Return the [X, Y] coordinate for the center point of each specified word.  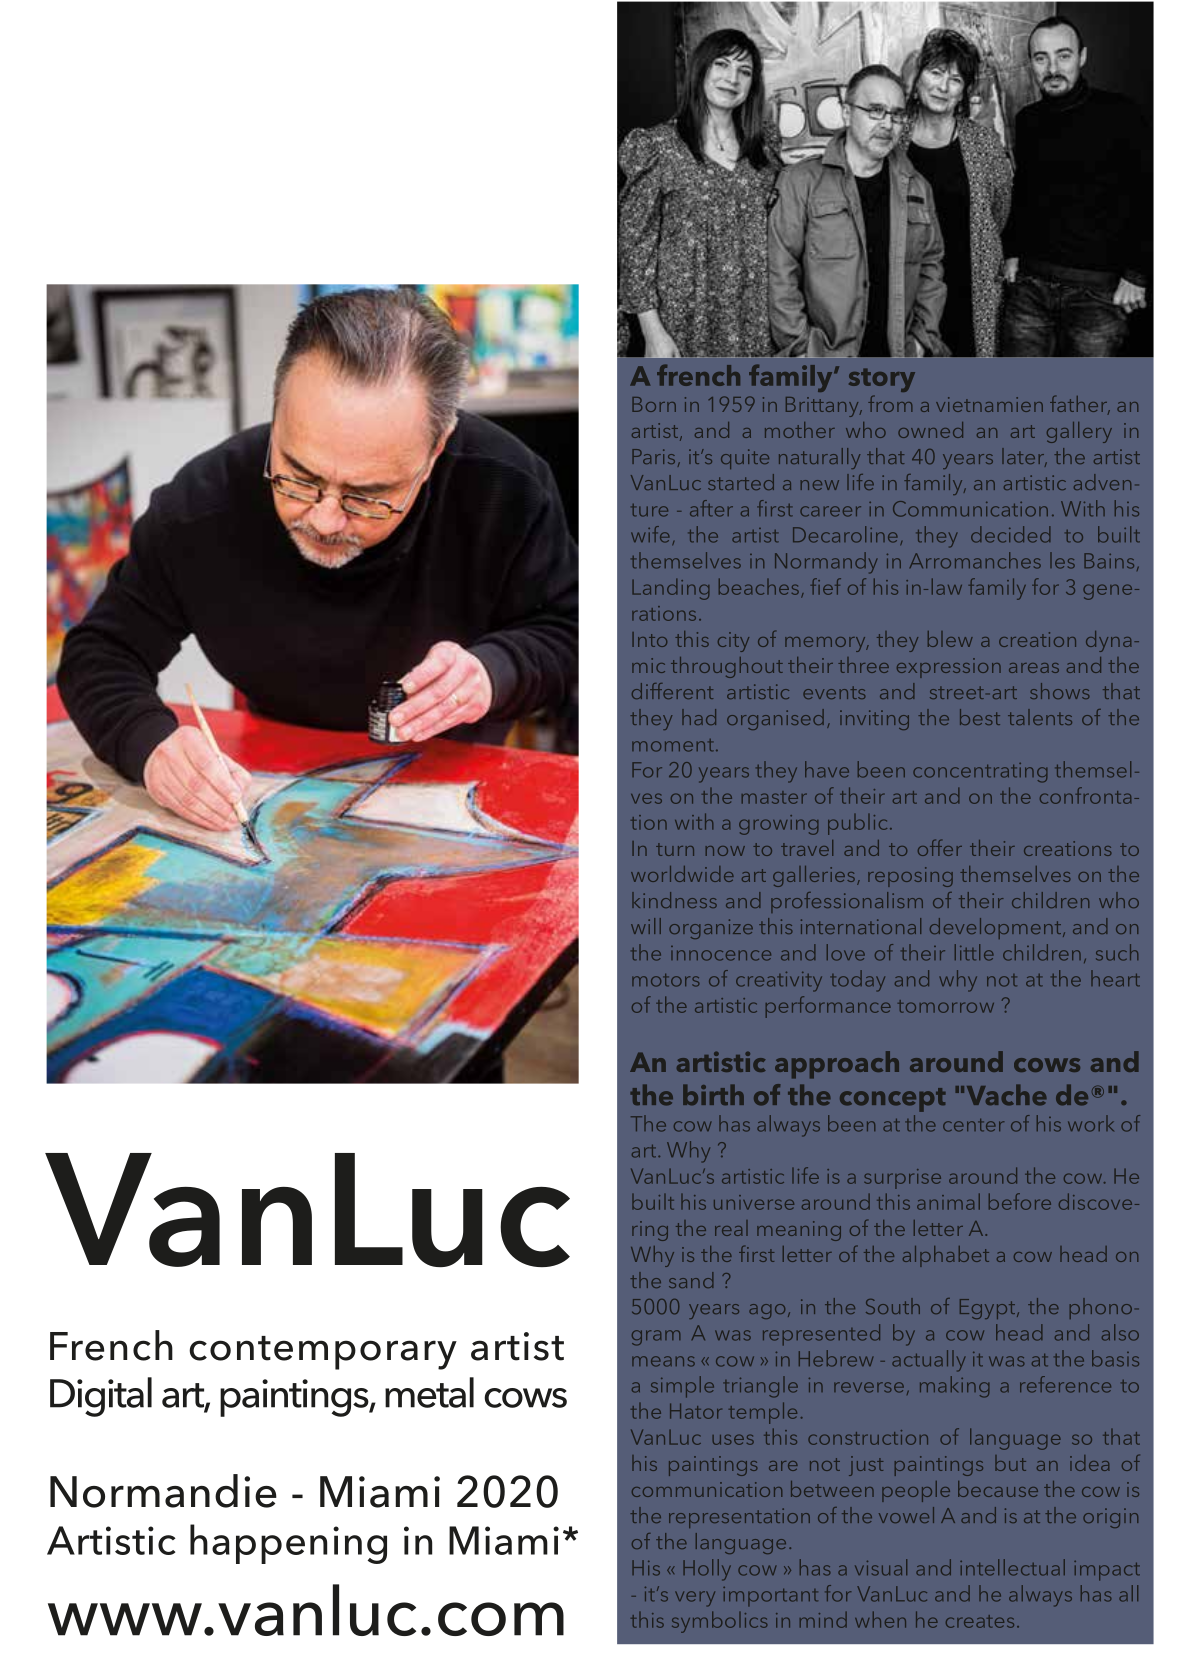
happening [288, 1544]
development [997, 928]
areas [1034, 668]
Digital [101, 1397]
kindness [674, 900]
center [973, 1125]
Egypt [989, 1309]
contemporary [323, 1353]
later [1024, 457]
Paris [653, 456]
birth [713, 1094]
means [663, 1361]
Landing [670, 589]
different [672, 691]
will [646, 926]
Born [654, 404]
